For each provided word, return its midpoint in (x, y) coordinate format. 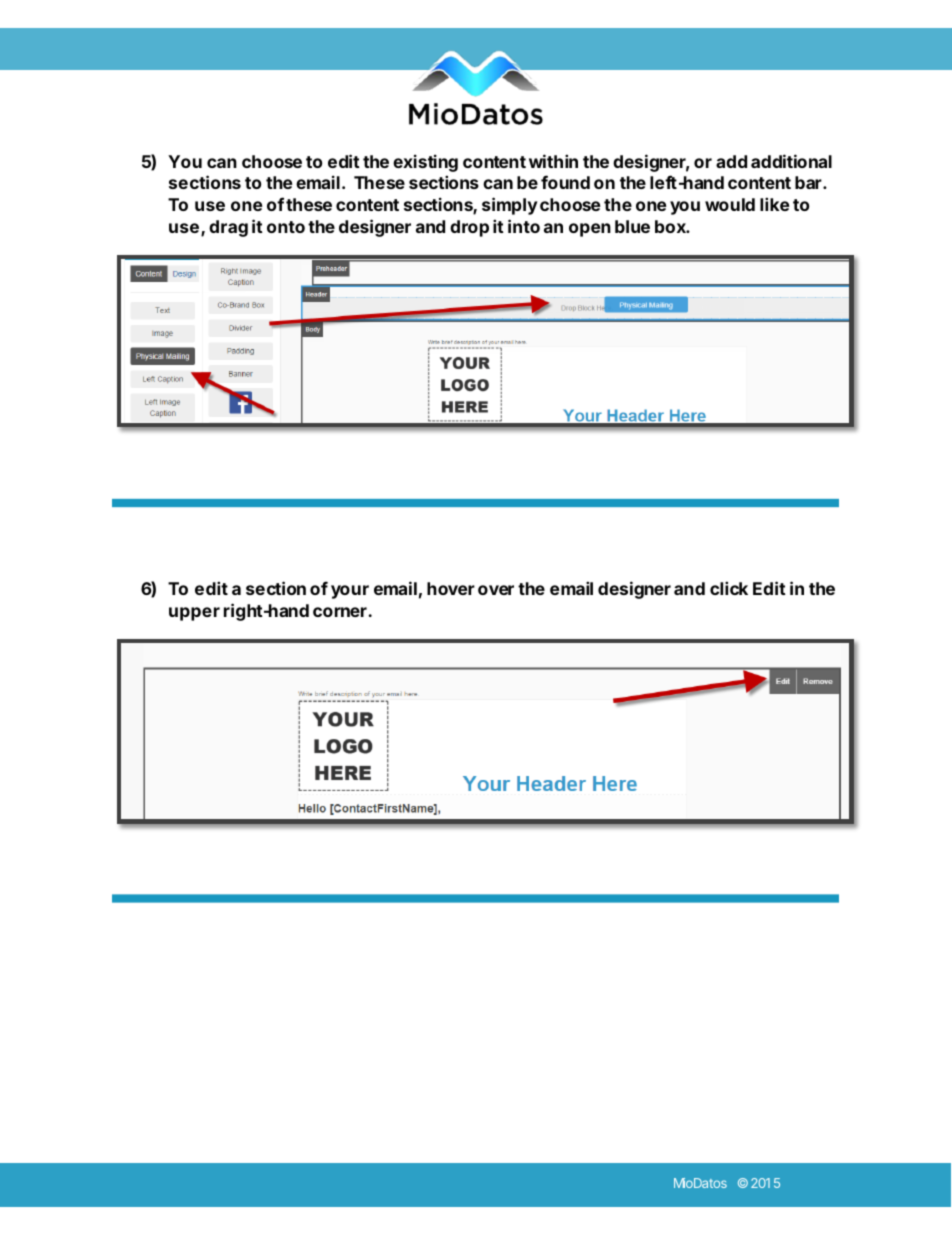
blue (632, 226)
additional (791, 161)
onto (286, 227)
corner (341, 612)
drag (228, 228)
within (553, 161)
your (350, 592)
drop (469, 228)
